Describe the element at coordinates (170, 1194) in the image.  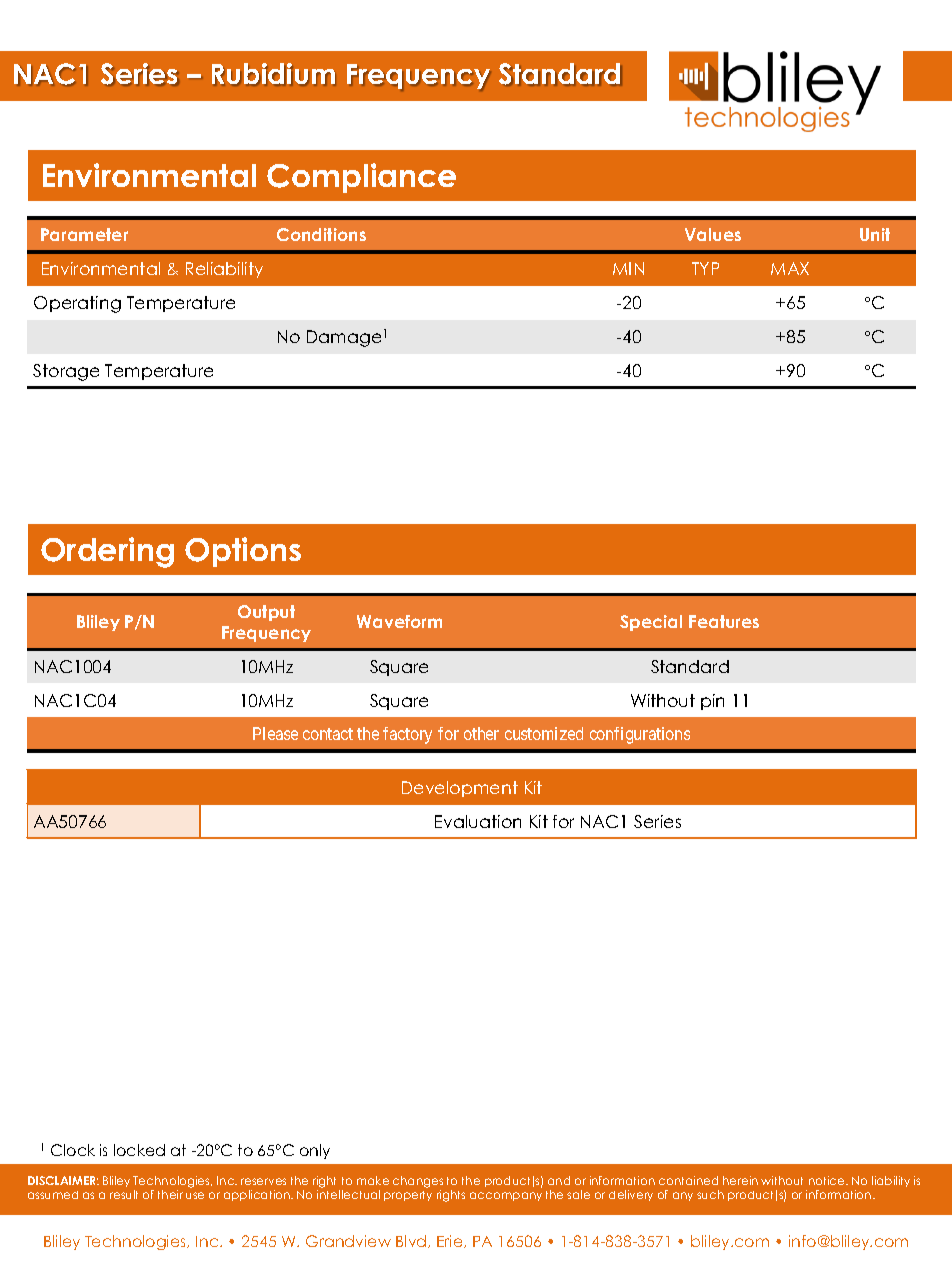
I see `their` at that location.
